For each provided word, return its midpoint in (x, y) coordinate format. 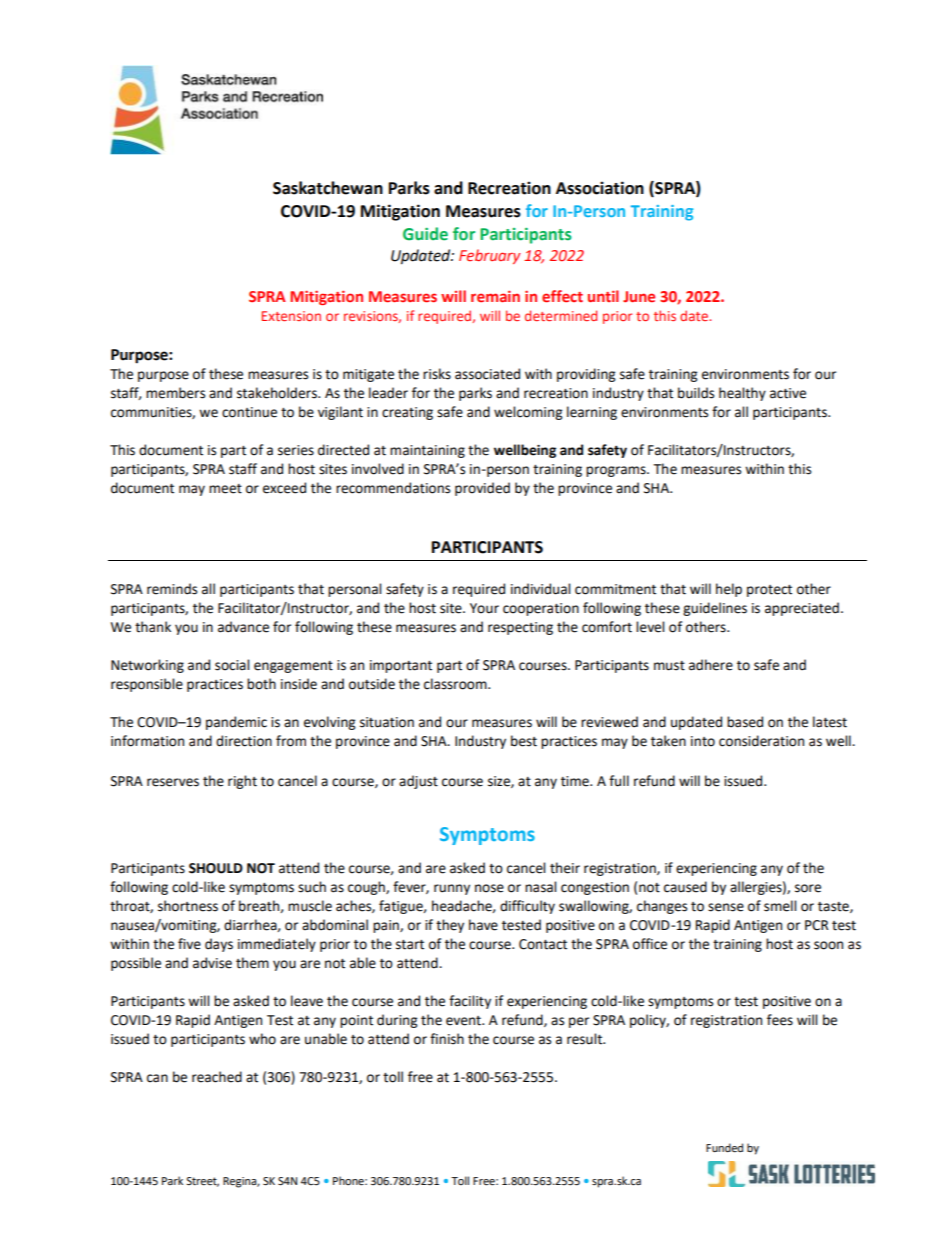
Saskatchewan (328, 188)
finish (447, 1039)
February (489, 256)
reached (217, 1077)
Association (600, 188)
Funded (724, 1148)
